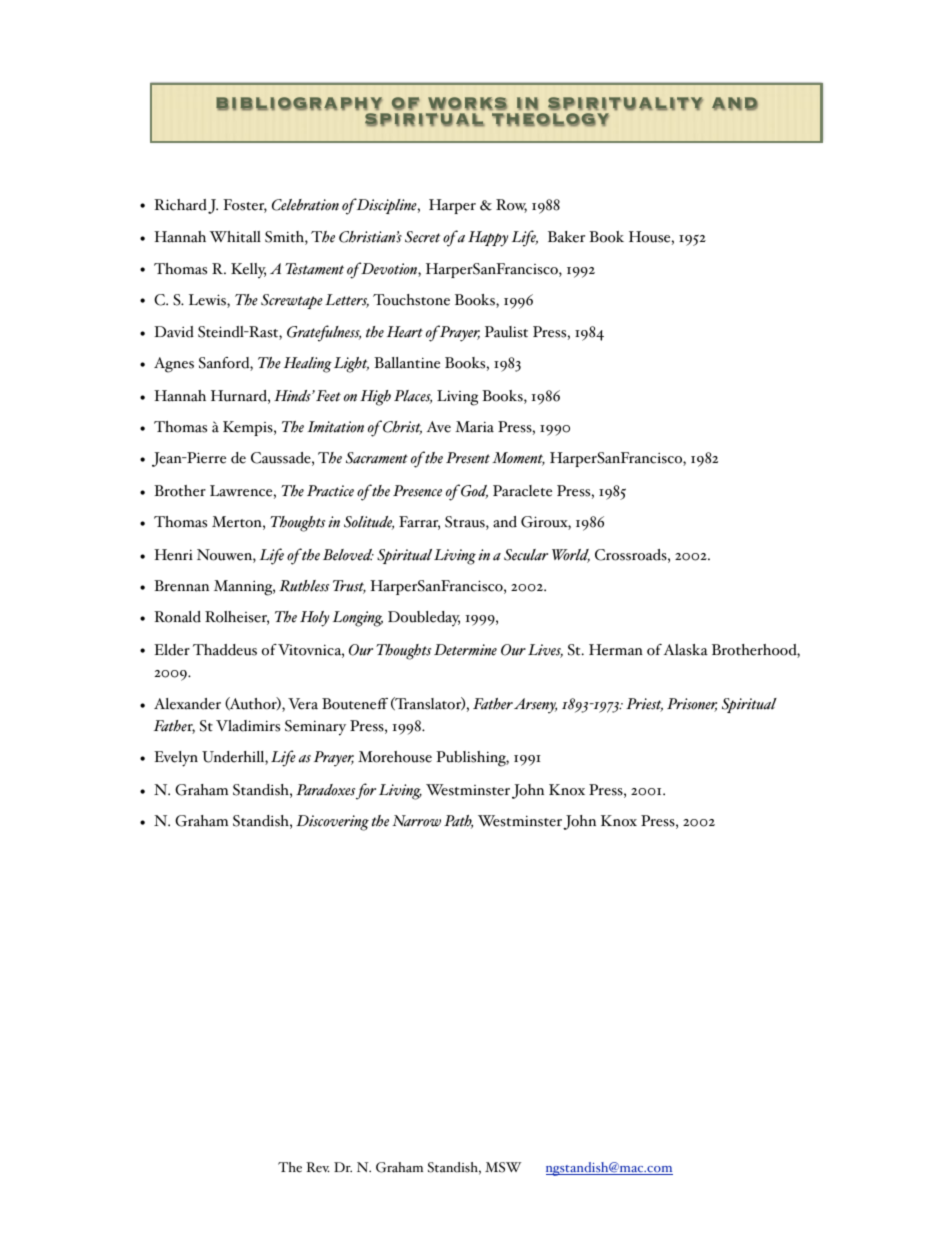  Describe the element at coordinates (318, 1167) in the image. I see `Rev` at that location.
